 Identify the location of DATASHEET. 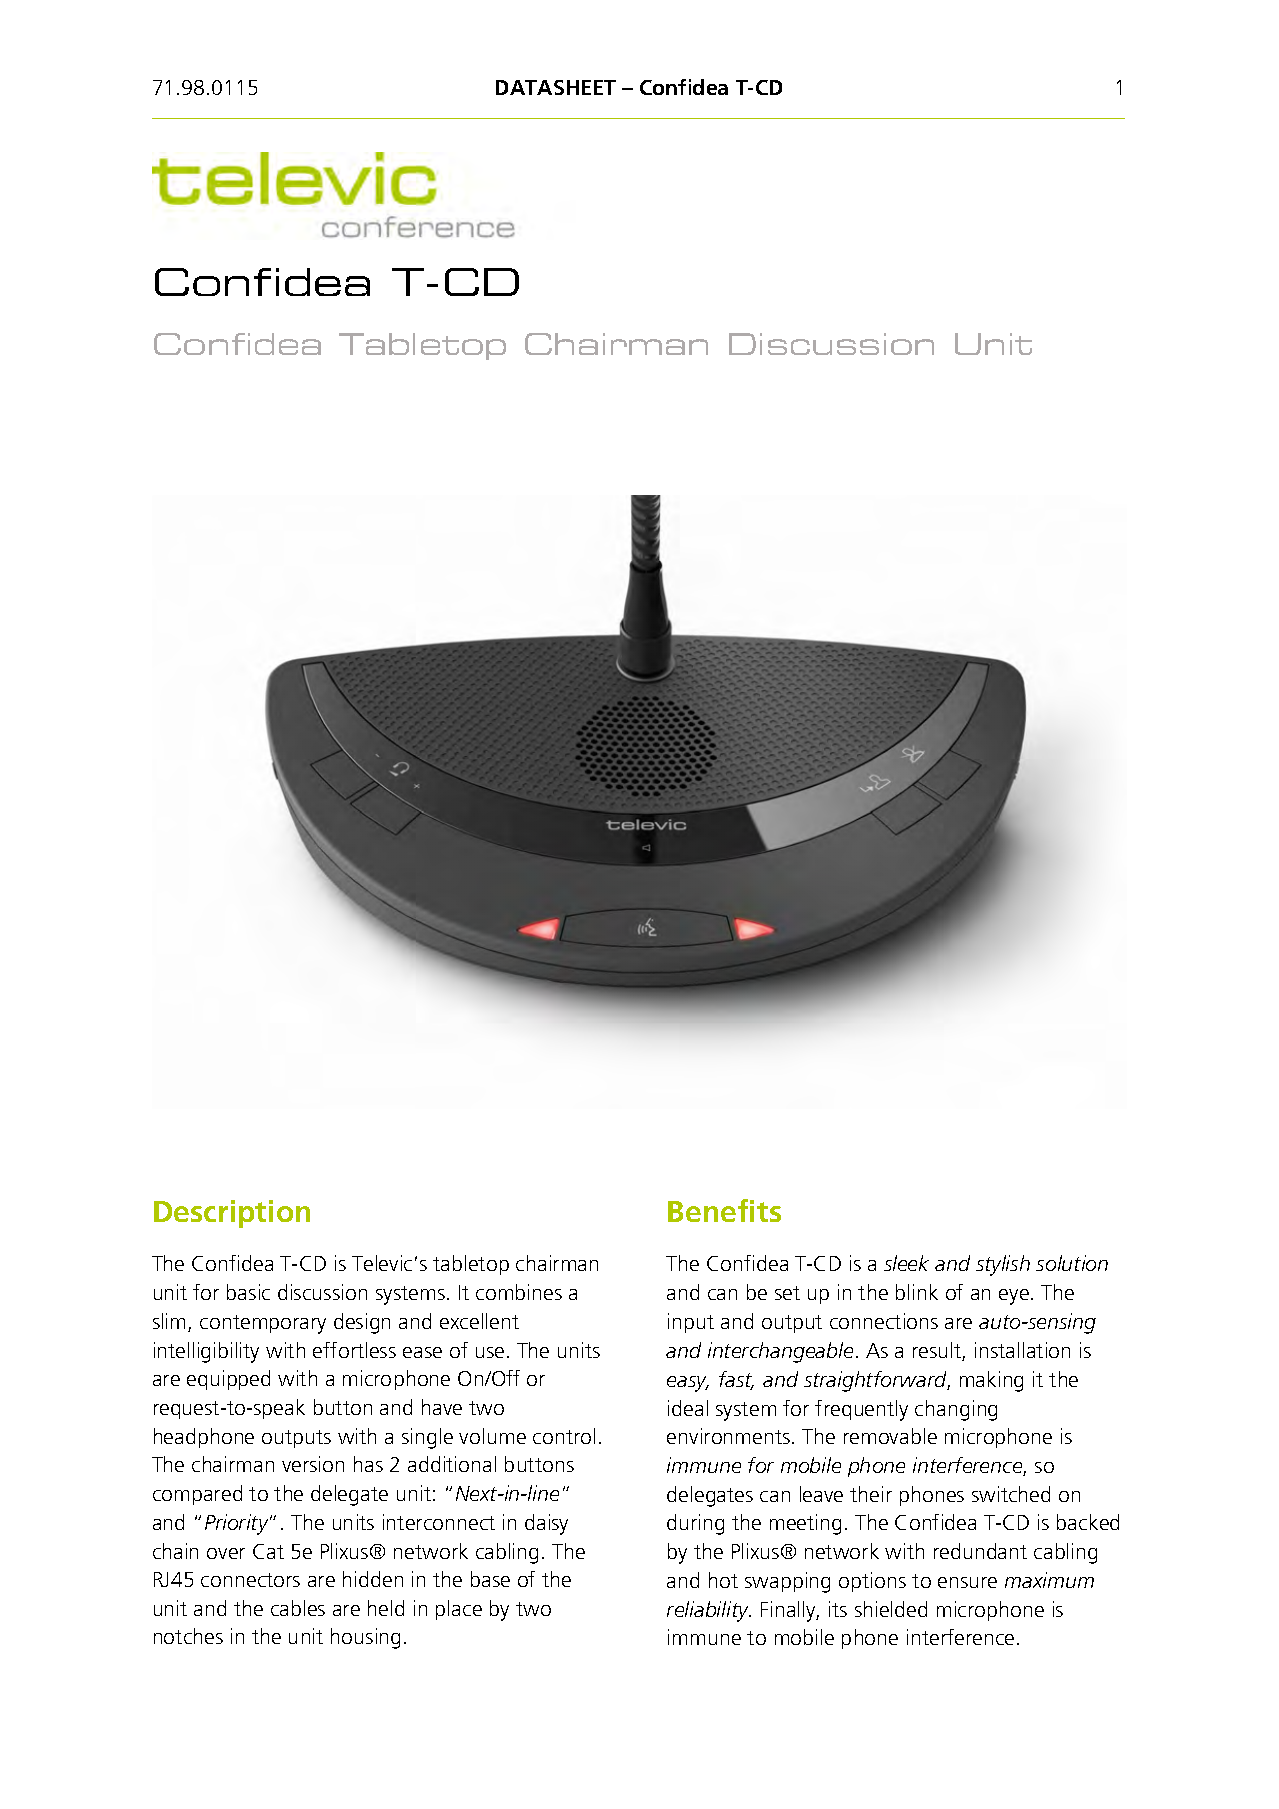
(556, 87).
